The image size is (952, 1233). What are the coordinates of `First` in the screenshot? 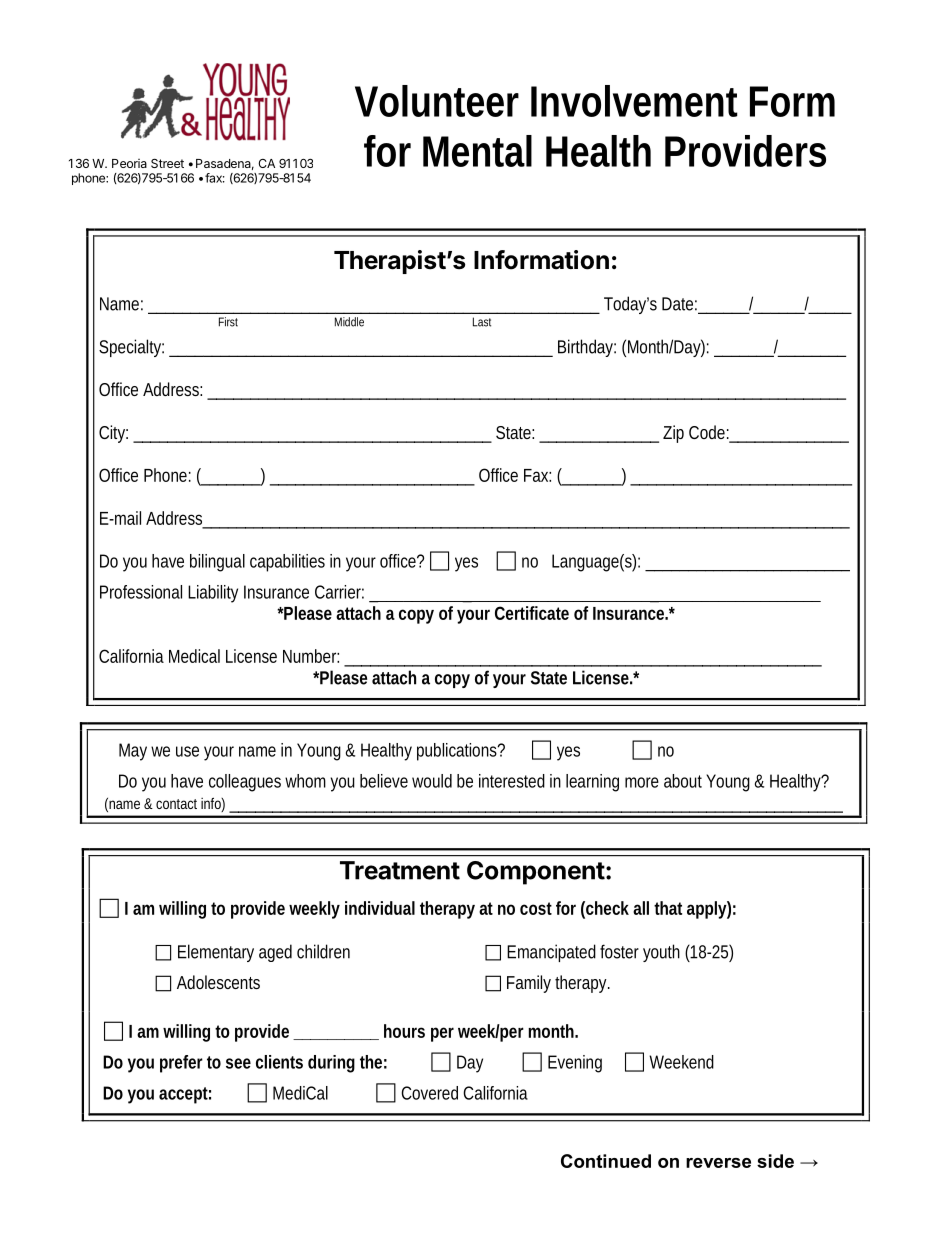 It's located at (228, 322).
